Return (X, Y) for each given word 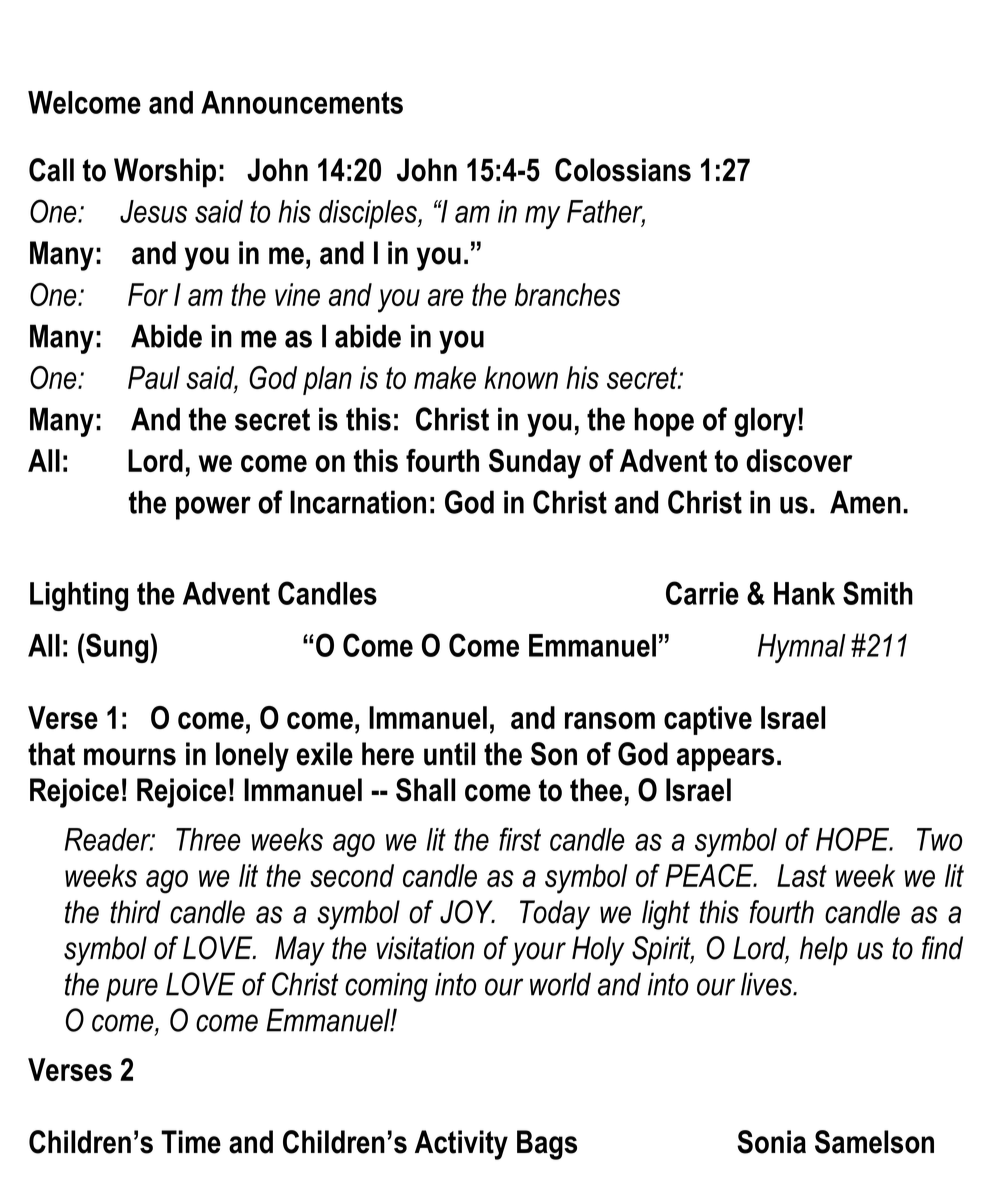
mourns (130, 757)
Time (191, 1142)
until (449, 754)
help (824, 951)
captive (708, 720)
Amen (865, 502)
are (446, 297)
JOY (467, 912)
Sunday (535, 464)
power (213, 508)
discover (799, 460)
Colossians (623, 170)
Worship (165, 173)
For (148, 294)
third (135, 912)
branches (567, 294)
